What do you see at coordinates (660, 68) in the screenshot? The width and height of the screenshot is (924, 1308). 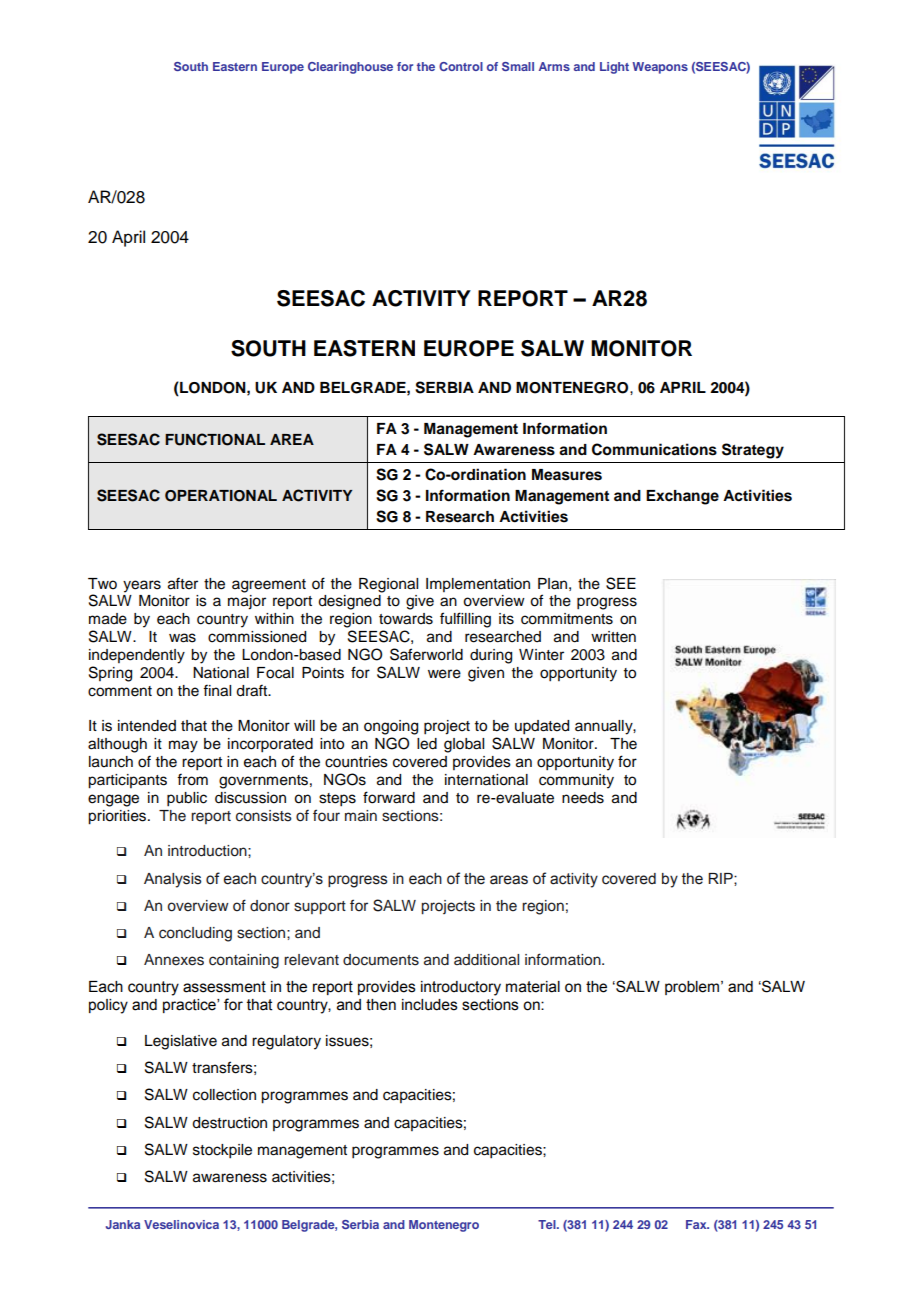 I see `Weapons` at bounding box center [660, 68].
